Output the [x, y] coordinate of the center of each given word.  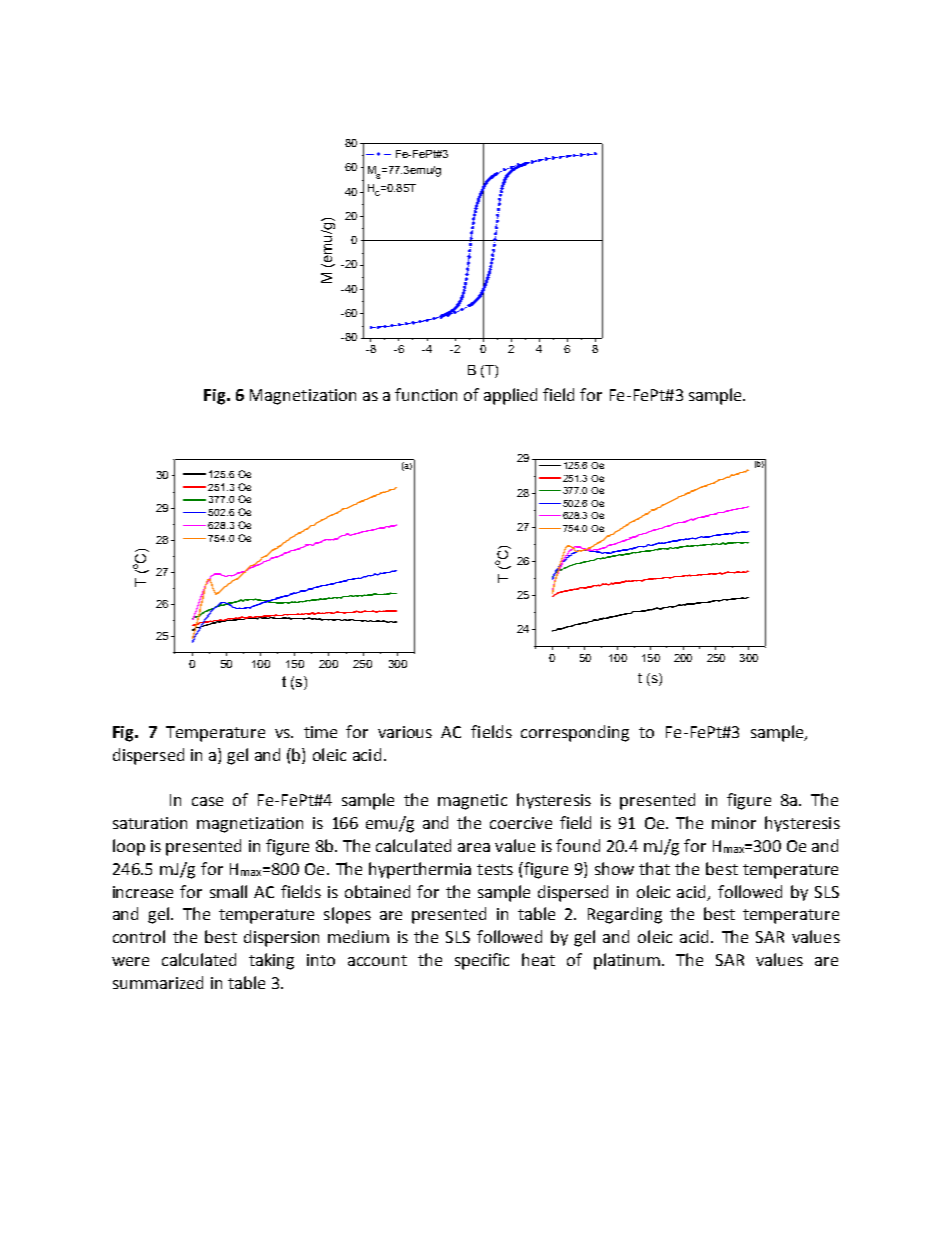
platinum [628, 961]
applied [510, 396]
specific [482, 961]
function [426, 394]
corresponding [575, 733]
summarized [158, 982]
